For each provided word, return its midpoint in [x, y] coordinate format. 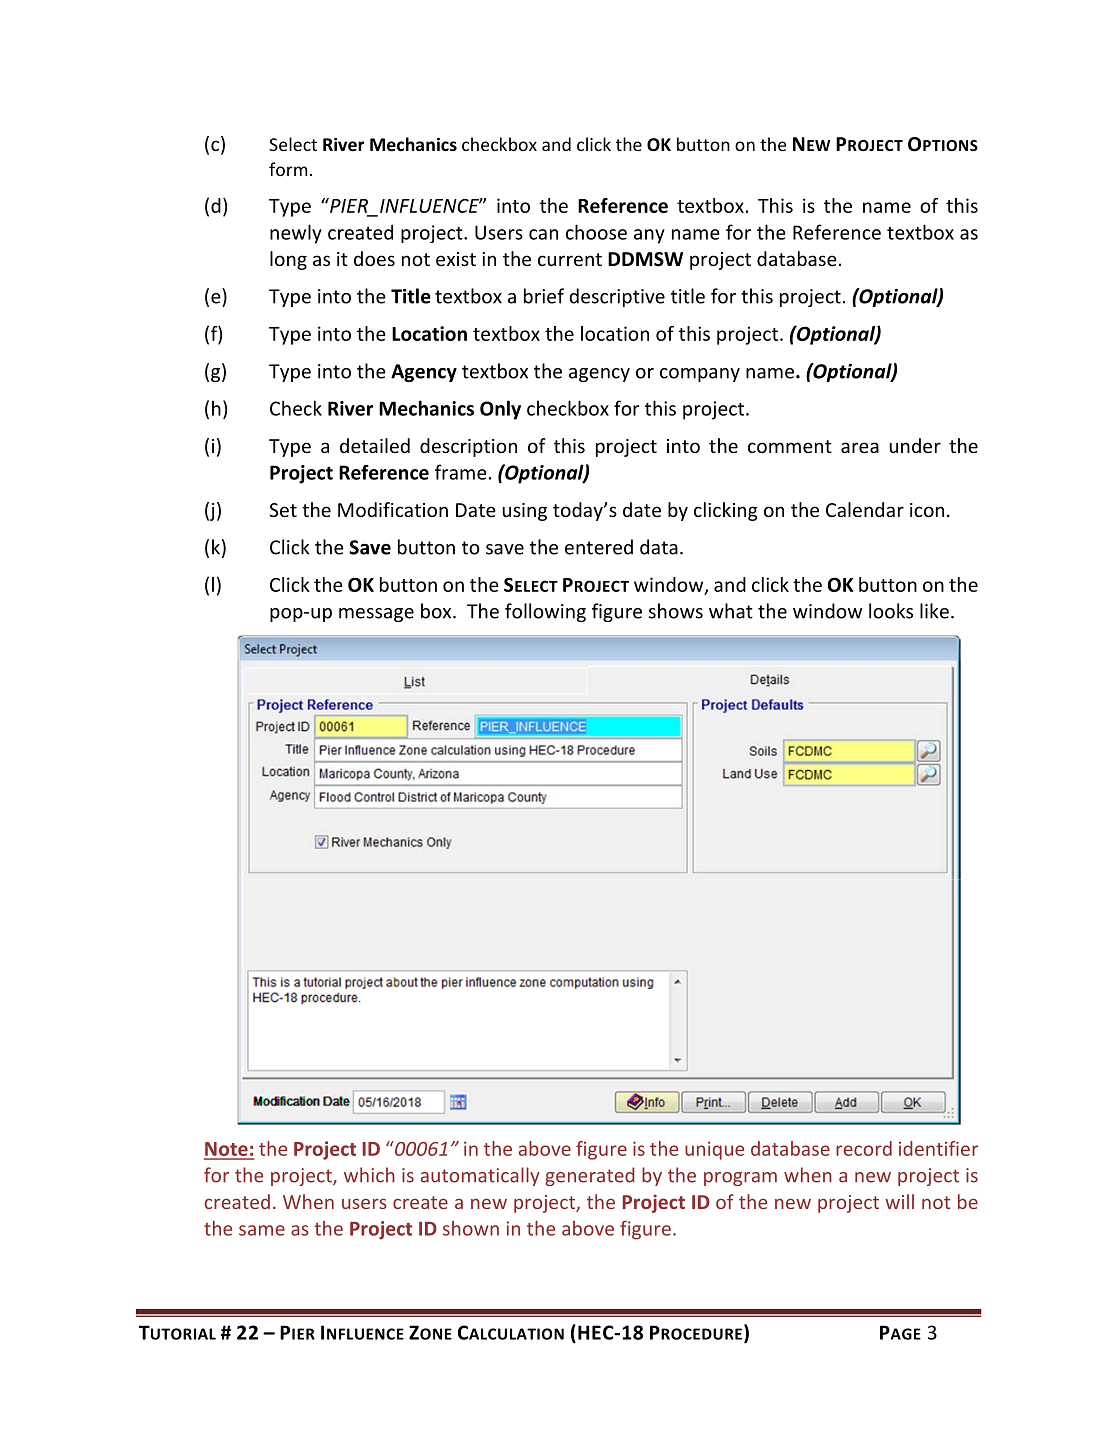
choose [596, 232]
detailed [375, 445]
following [545, 612]
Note [227, 1150]
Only [500, 410]
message [376, 615]
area [860, 447]
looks [891, 611]
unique [714, 1150]
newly [296, 234]
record [864, 1148]
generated [590, 1176]
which [369, 1175]
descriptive [617, 297]
